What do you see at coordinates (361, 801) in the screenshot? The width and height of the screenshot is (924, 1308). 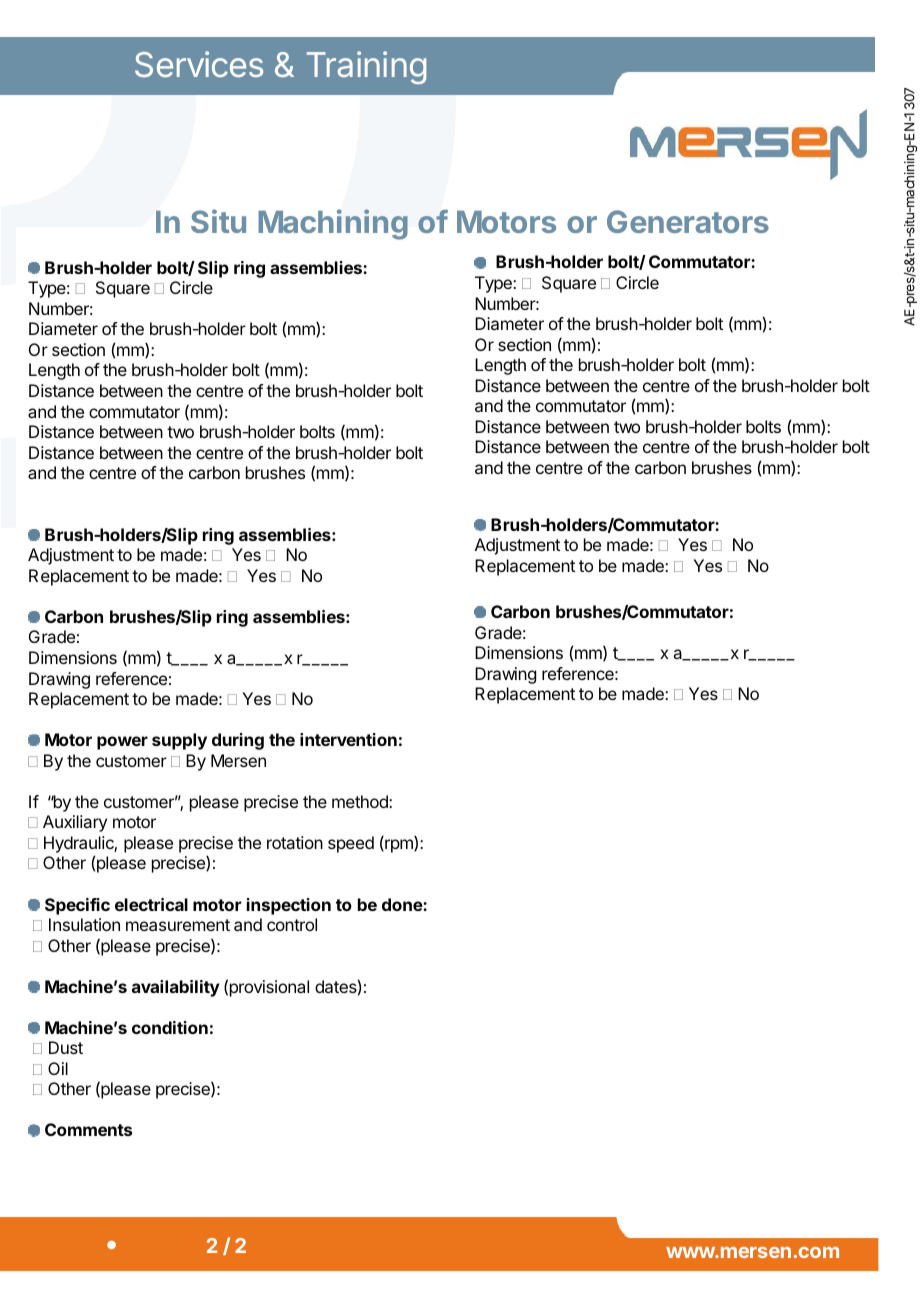 I see `method` at bounding box center [361, 801].
